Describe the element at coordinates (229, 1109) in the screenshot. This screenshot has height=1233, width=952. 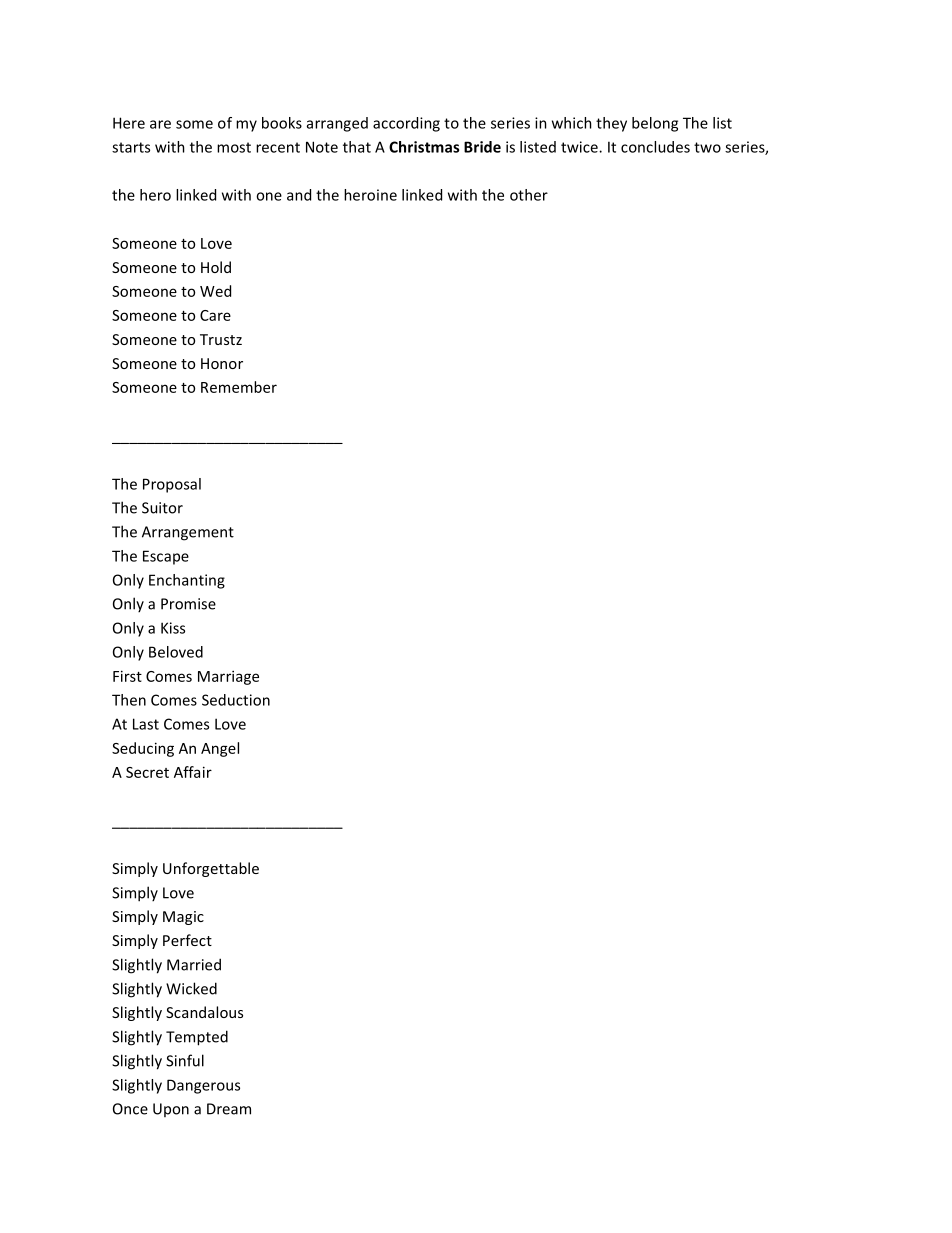
I see `Dream` at that location.
